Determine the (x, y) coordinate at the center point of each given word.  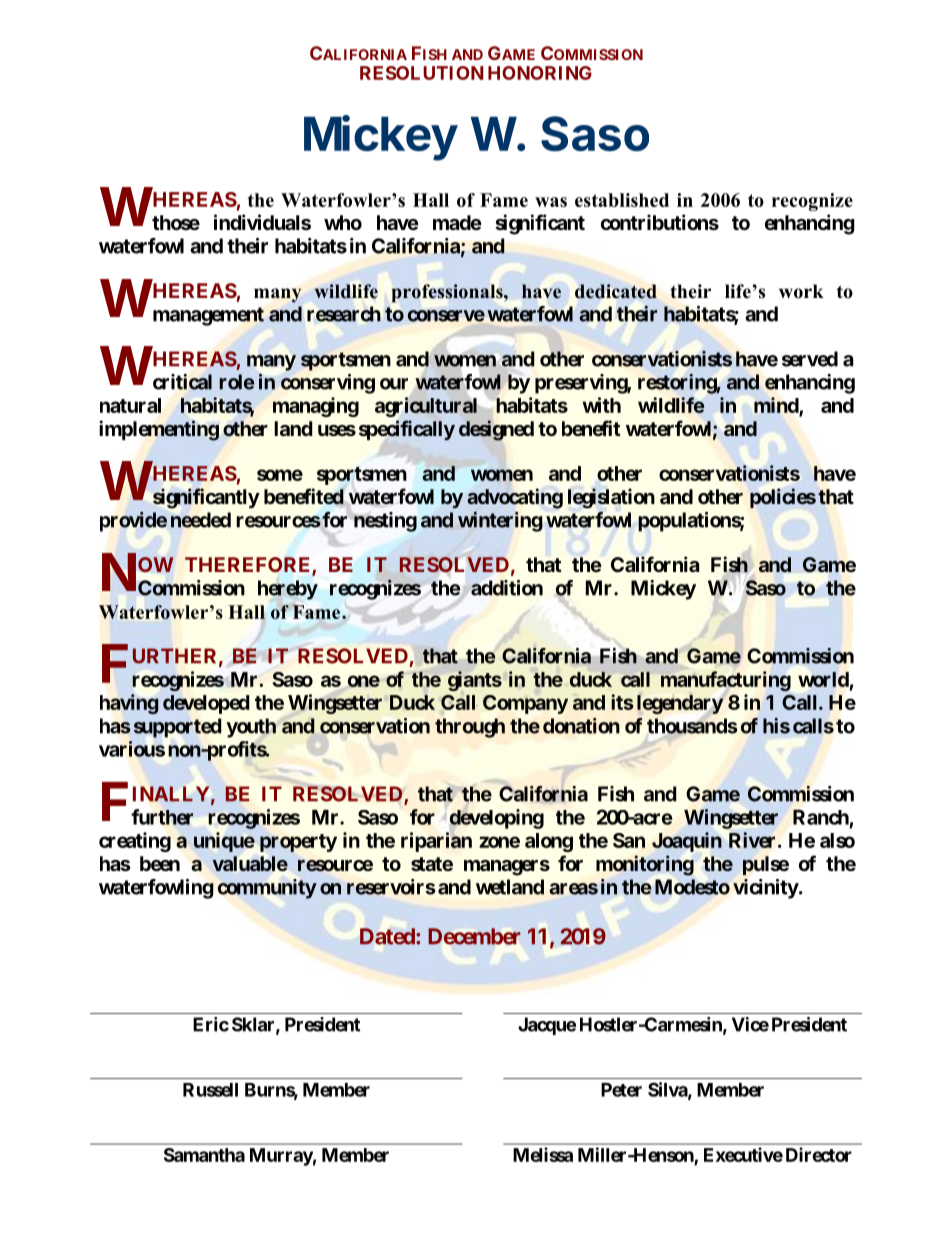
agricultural (426, 407)
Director (819, 1154)
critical (182, 382)
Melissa (543, 1154)
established (622, 200)
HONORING (540, 73)
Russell (210, 1090)
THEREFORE (249, 566)
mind (776, 405)
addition (507, 588)
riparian (436, 842)
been (160, 863)
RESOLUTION (422, 73)
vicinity (766, 889)
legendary (680, 704)
